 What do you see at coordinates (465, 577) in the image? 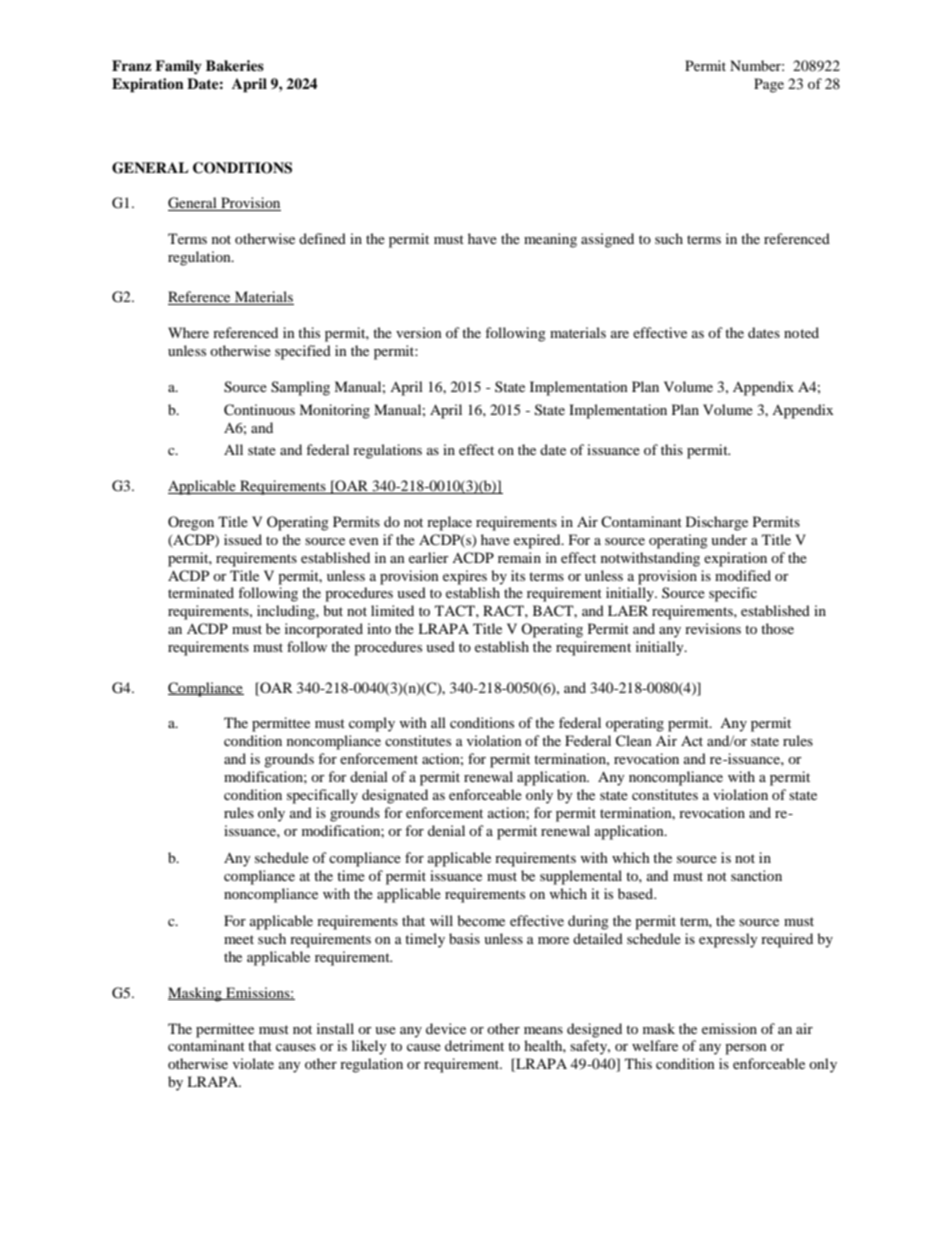
I see `expires` at bounding box center [465, 577].
